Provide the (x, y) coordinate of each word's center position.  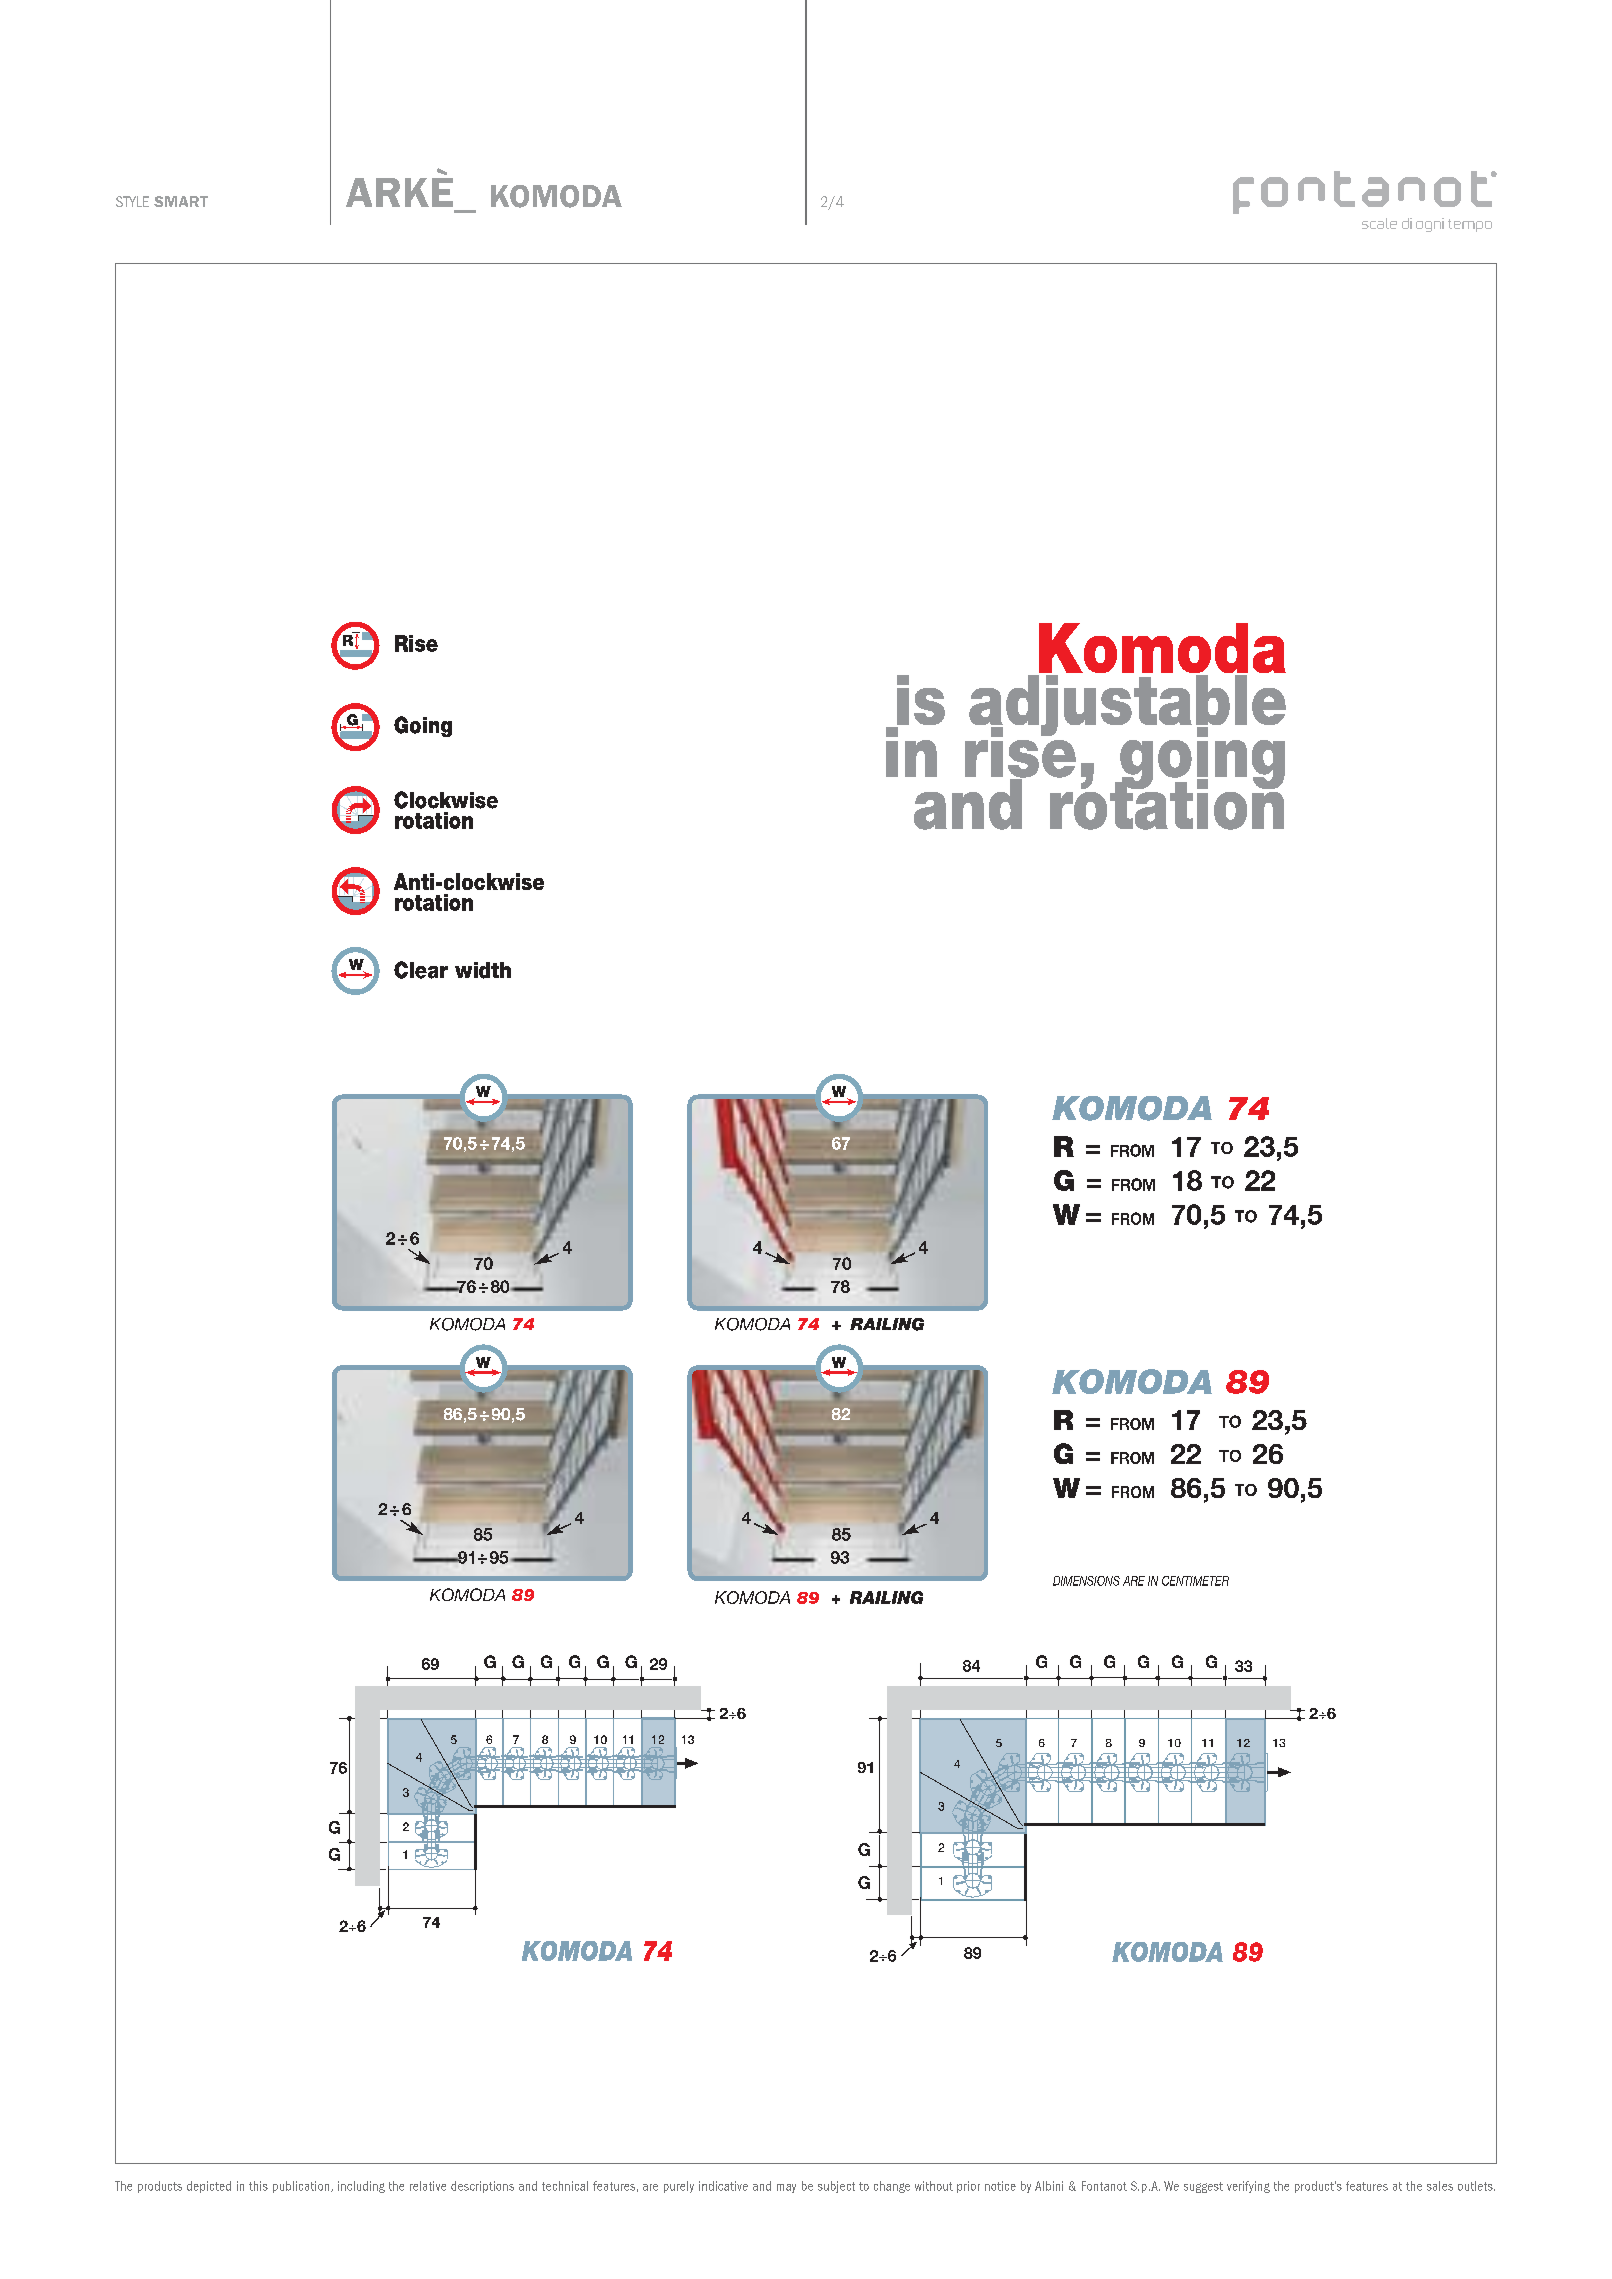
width (483, 970)
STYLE (132, 201)
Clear (421, 970)
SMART (181, 201)
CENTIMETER (1195, 1581)
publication (302, 2187)
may (786, 2188)
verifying (1248, 2187)
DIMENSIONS (1086, 1581)
